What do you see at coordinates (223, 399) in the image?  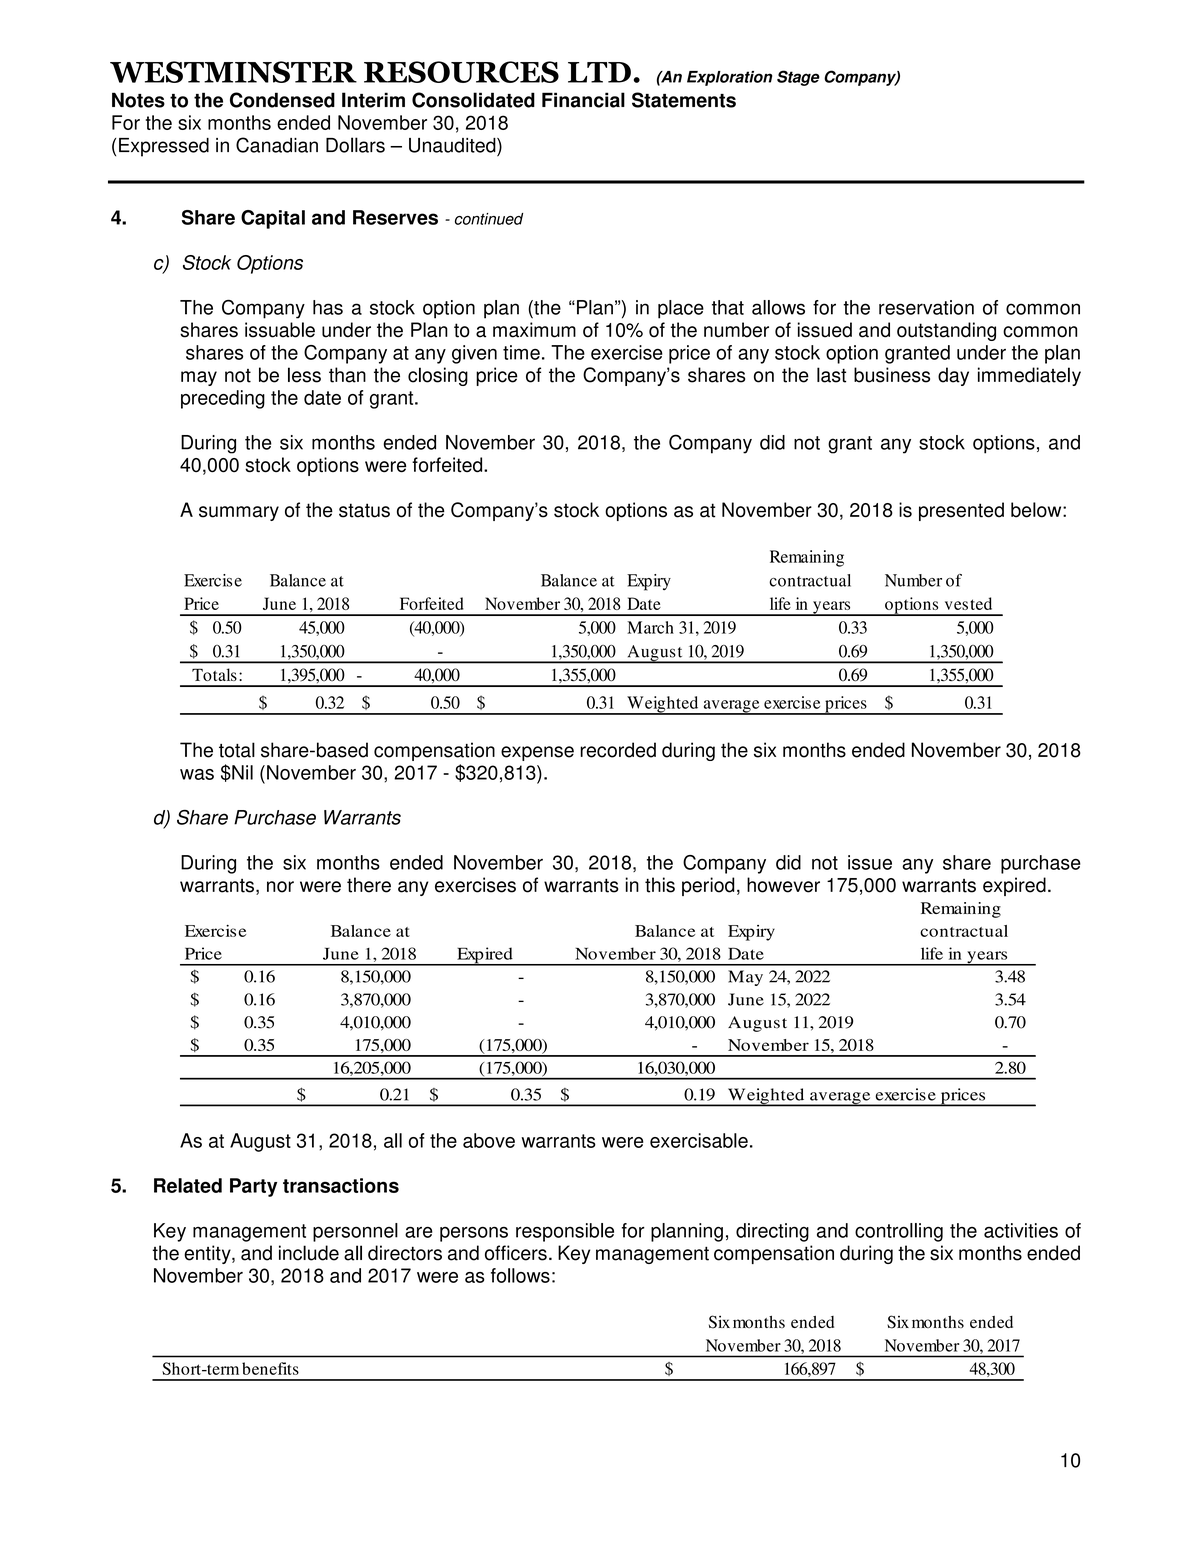 I see `preceding` at bounding box center [223, 399].
